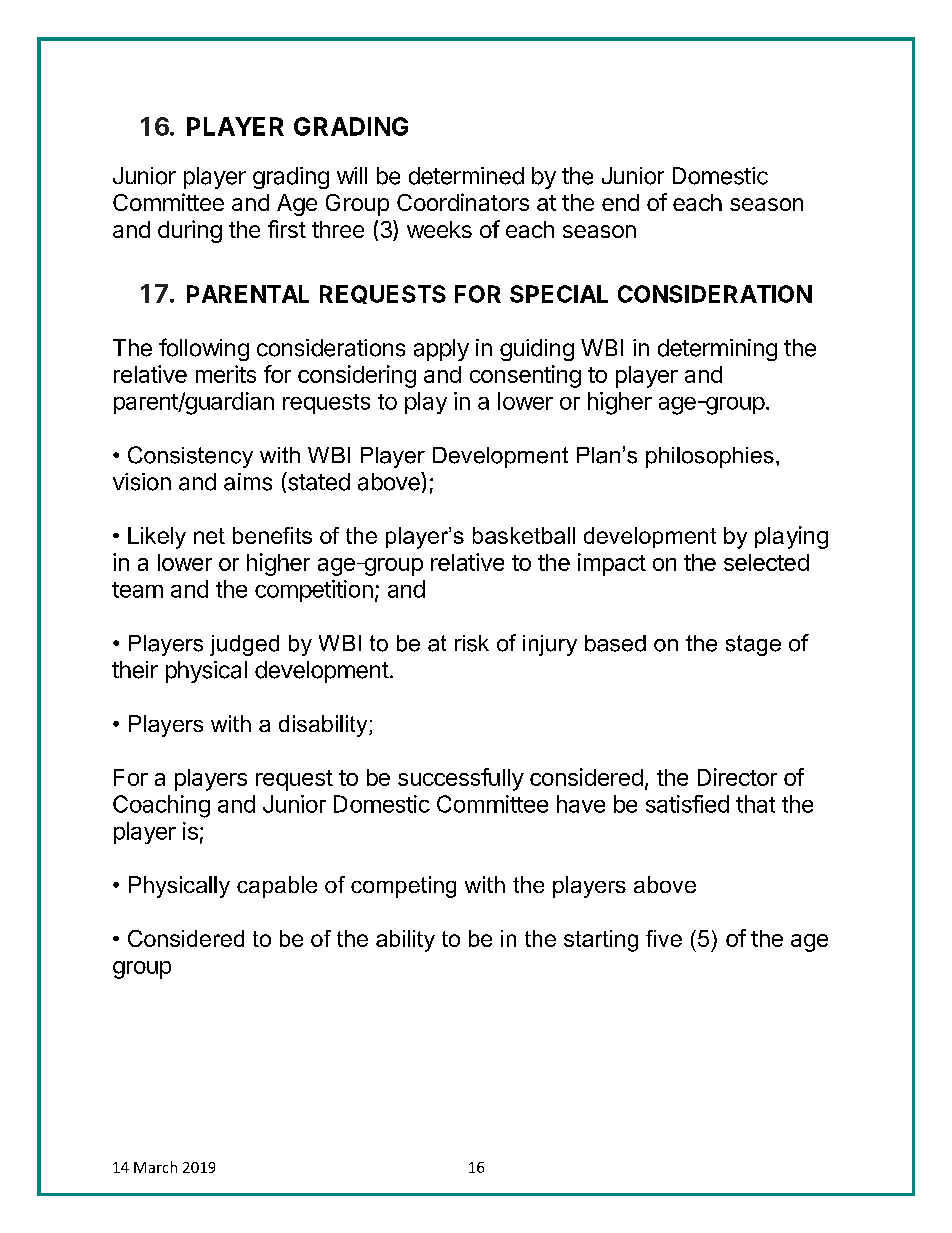  What do you see at coordinates (463, 202) in the image?
I see `Coordinators` at bounding box center [463, 202].
